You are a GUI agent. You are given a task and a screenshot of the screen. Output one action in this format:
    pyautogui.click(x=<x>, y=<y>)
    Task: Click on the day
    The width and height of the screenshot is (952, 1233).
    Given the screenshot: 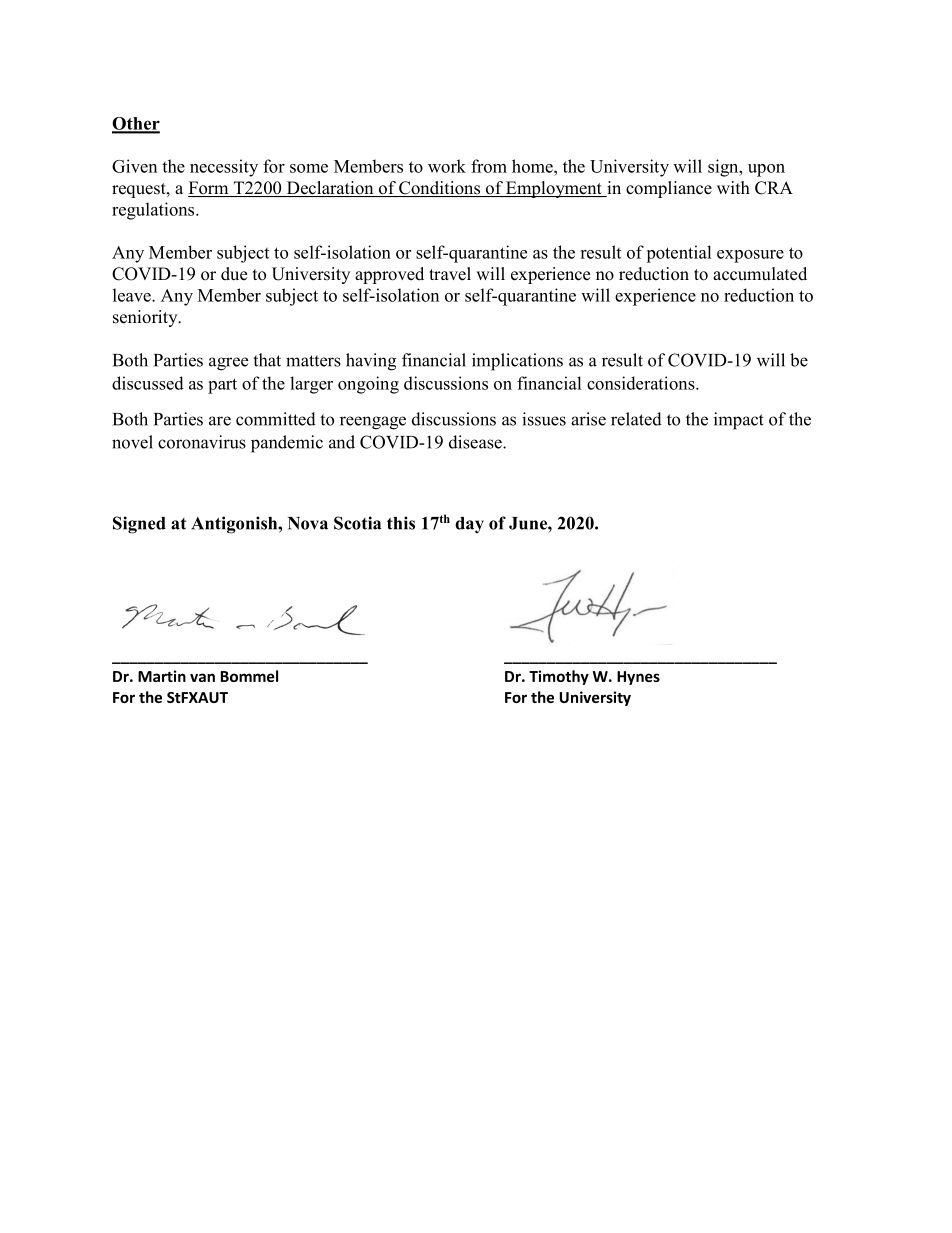 What is the action you would take?
    pyautogui.click(x=469, y=525)
